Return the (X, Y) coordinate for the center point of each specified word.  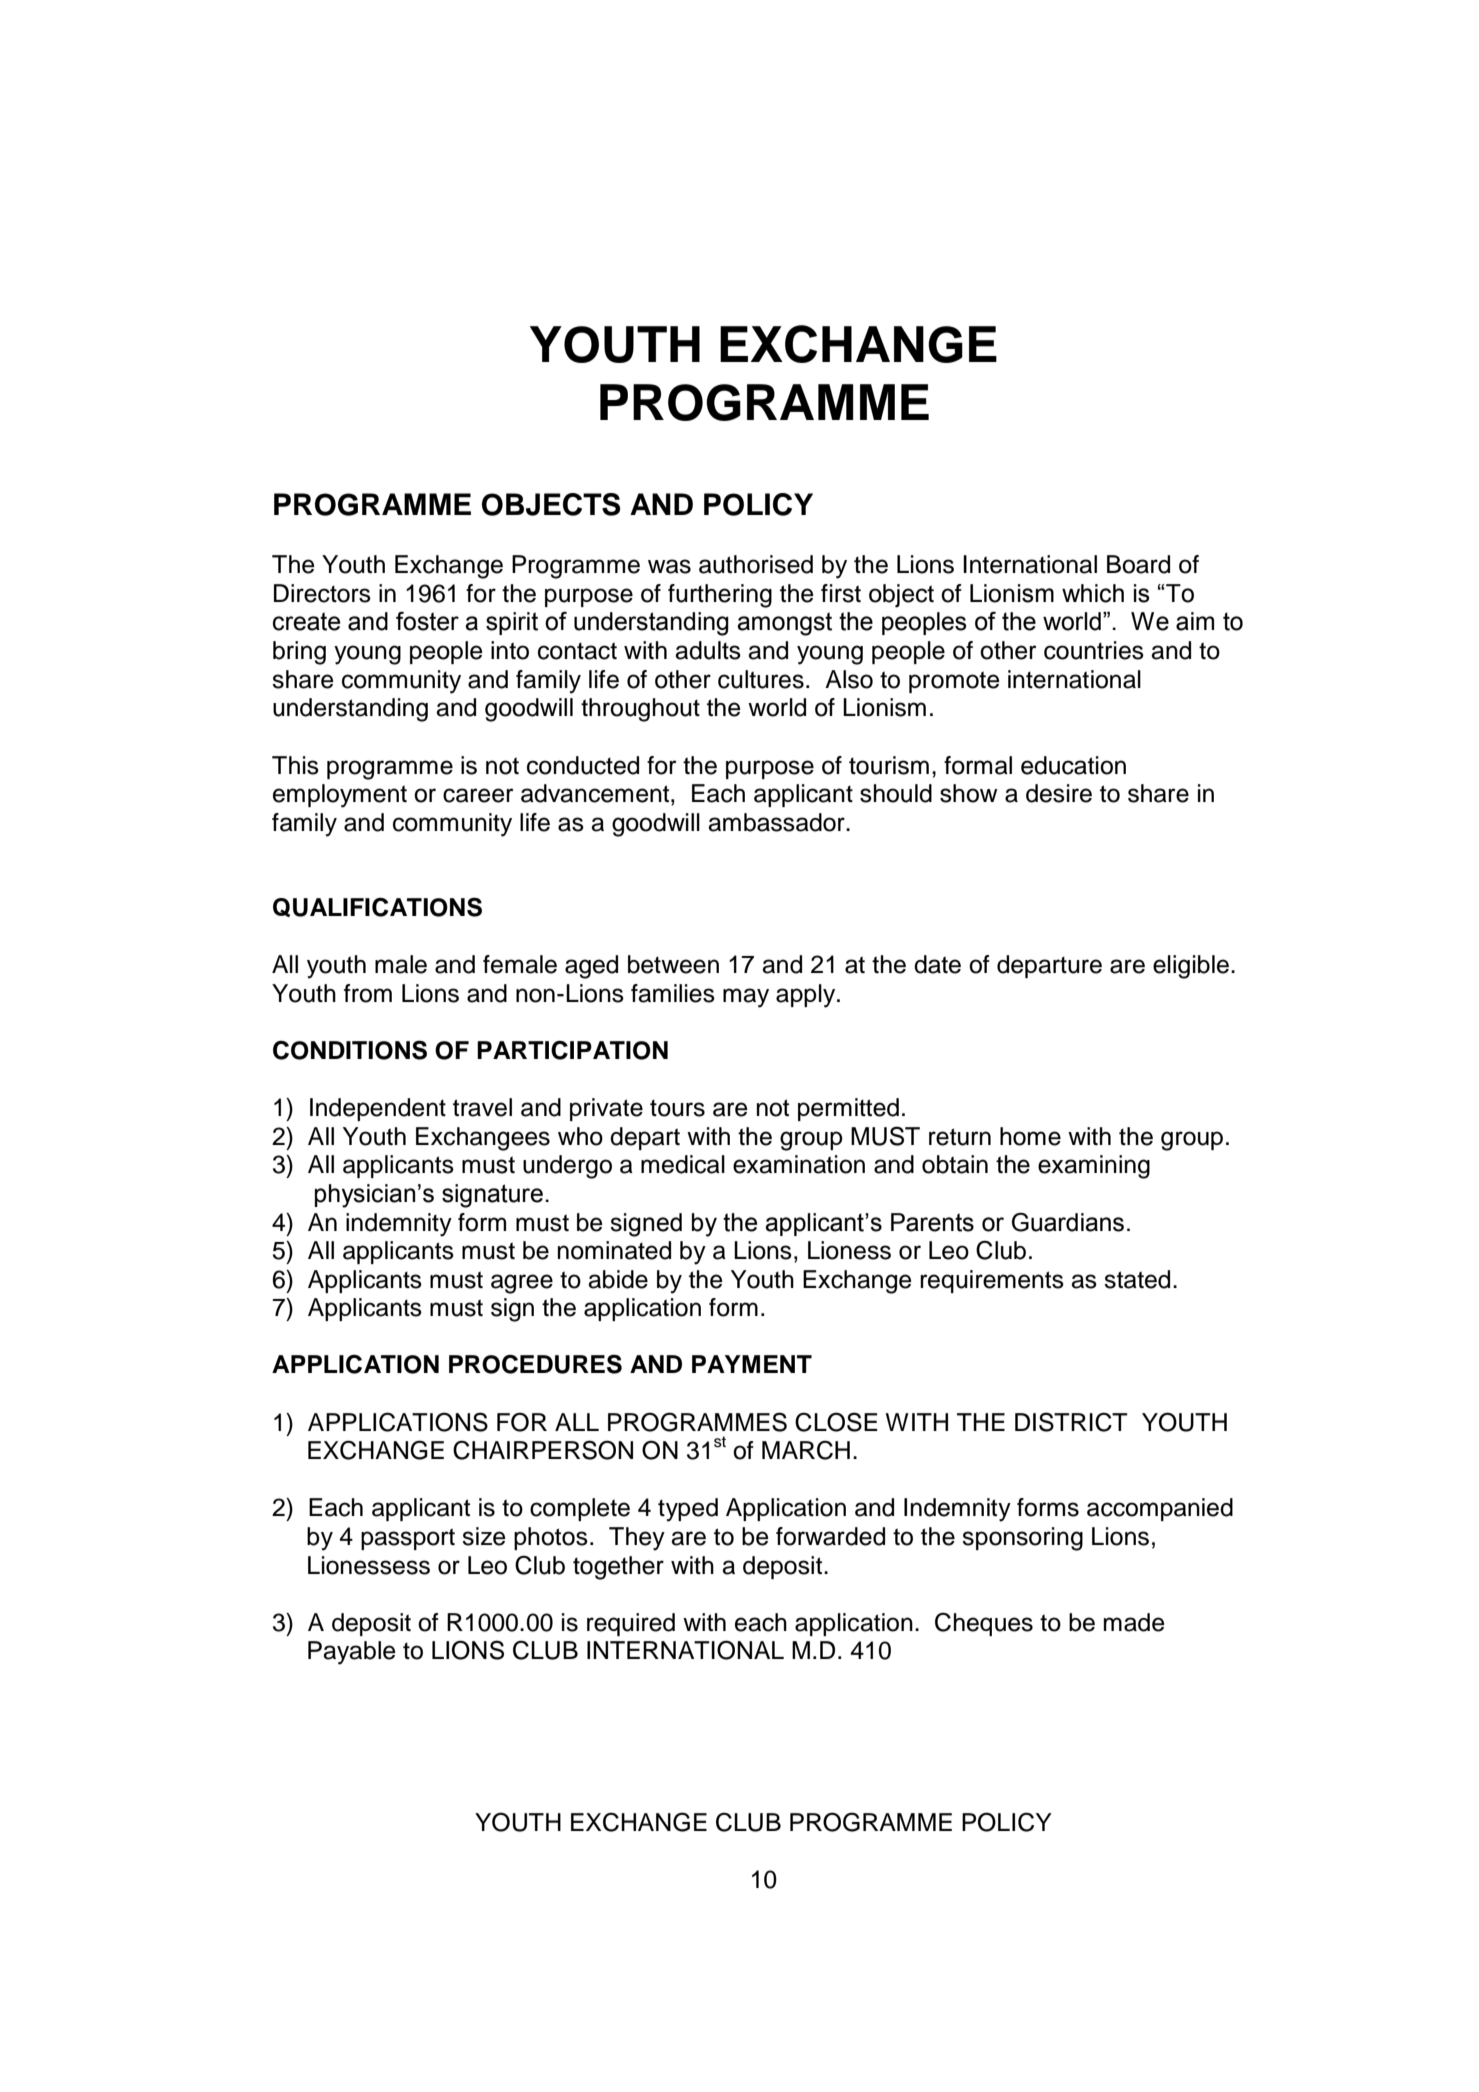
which (1093, 593)
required (631, 1624)
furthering (720, 596)
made (1134, 1622)
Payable (352, 1653)
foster (427, 621)
